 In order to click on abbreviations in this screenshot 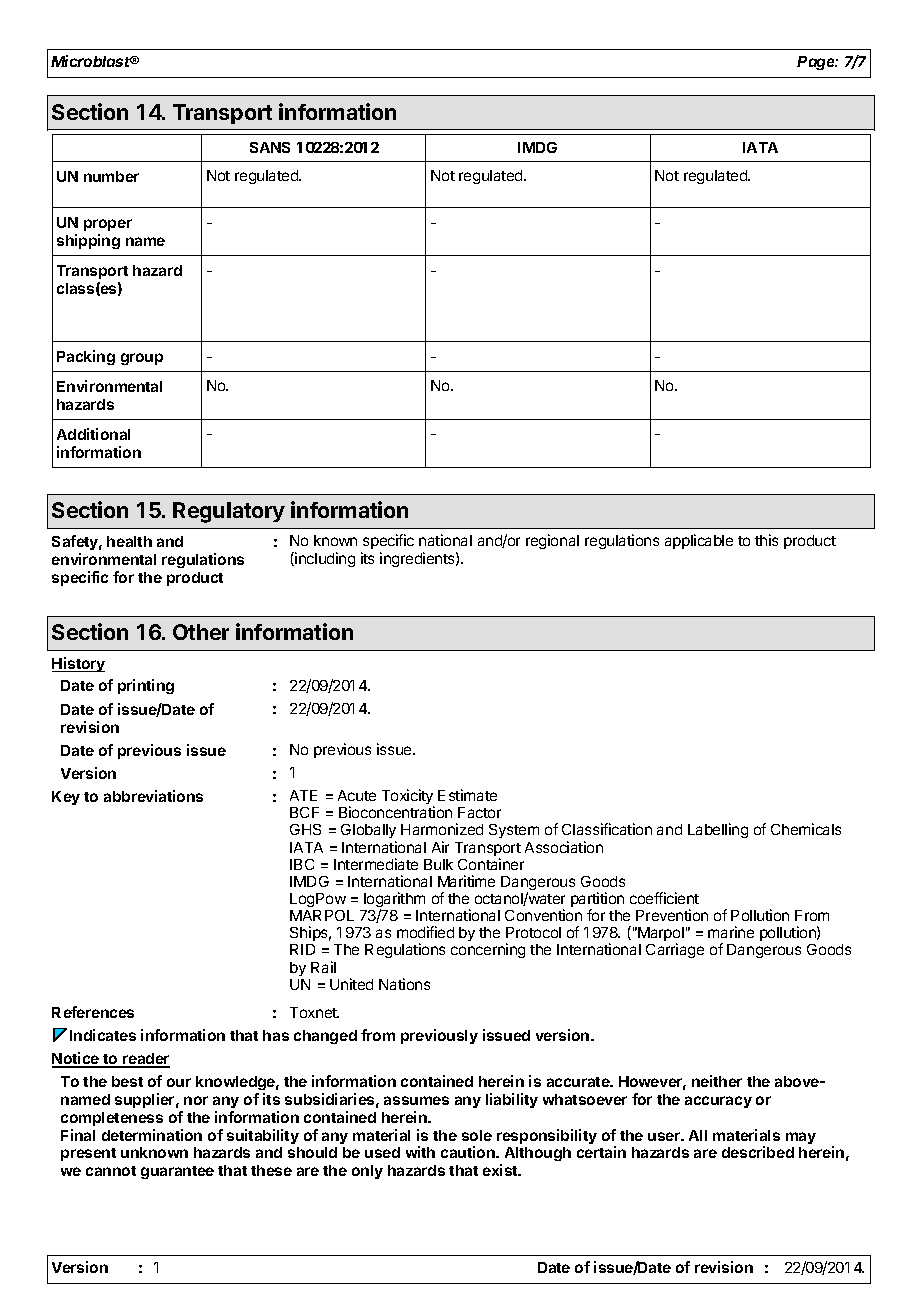, I will do `click(153, 796)`.
